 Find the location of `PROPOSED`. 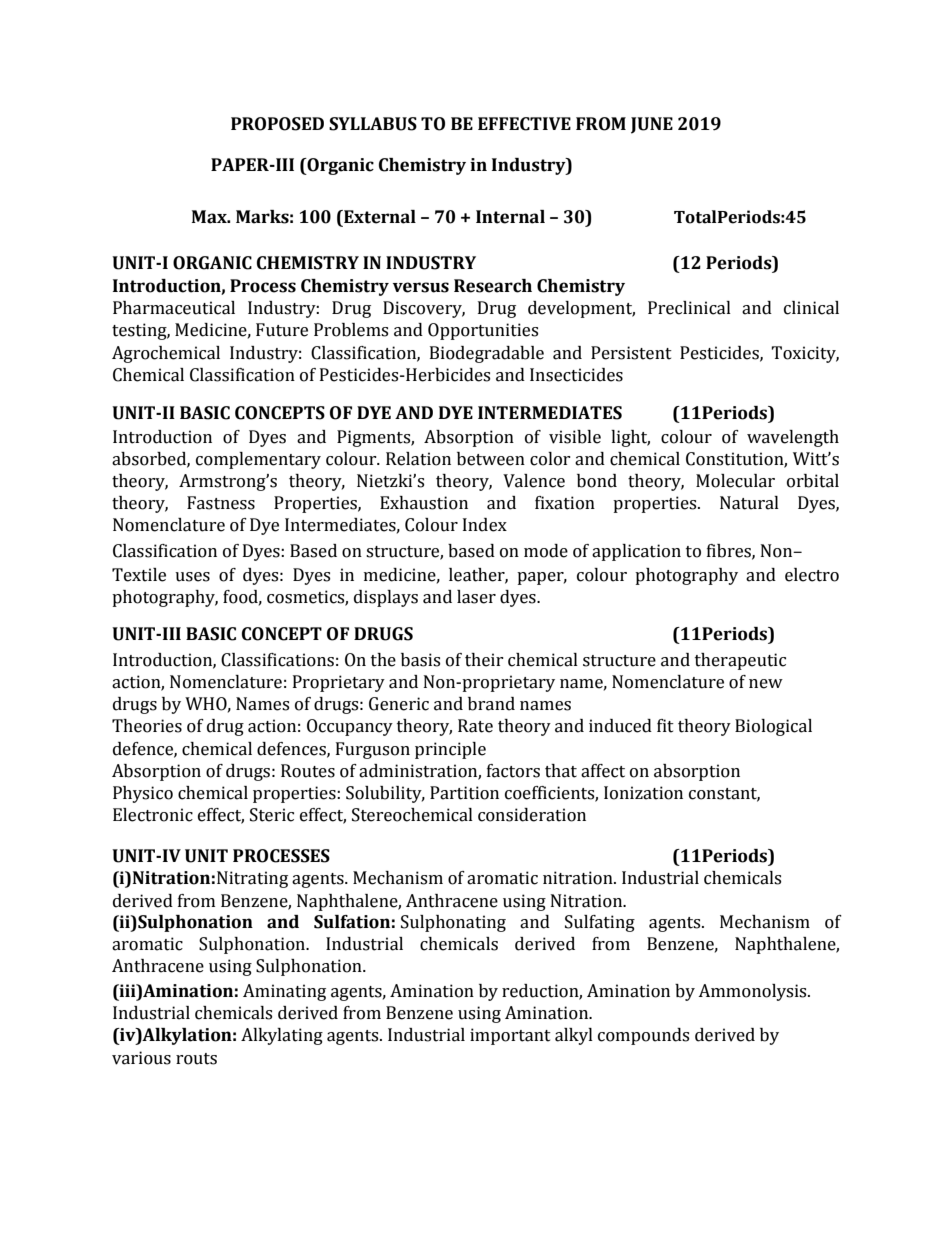

PROPOSED is located at coordinates (277, 124).
